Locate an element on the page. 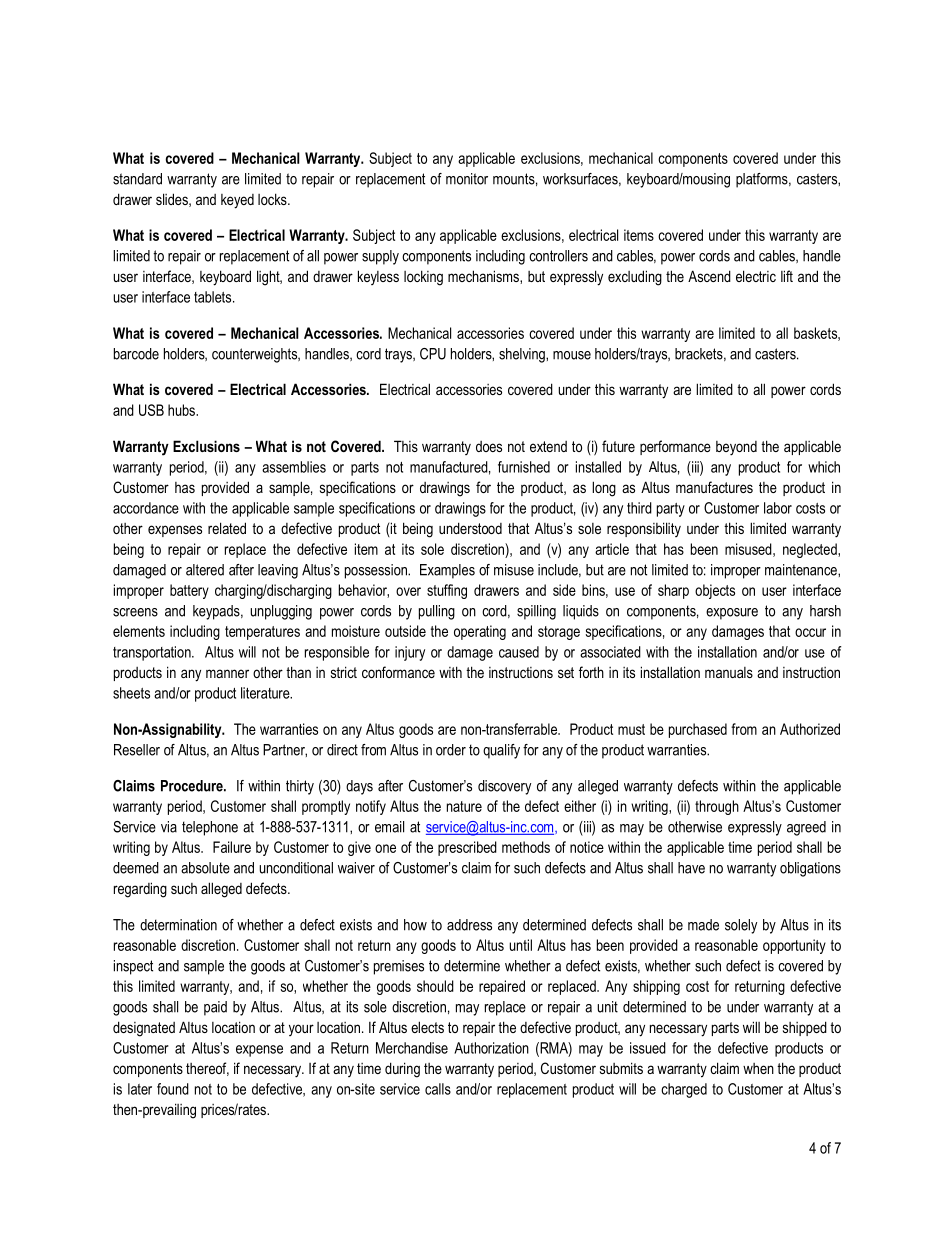 This page has width=952, height=1233. when is located at coordinates (758, 1068).
